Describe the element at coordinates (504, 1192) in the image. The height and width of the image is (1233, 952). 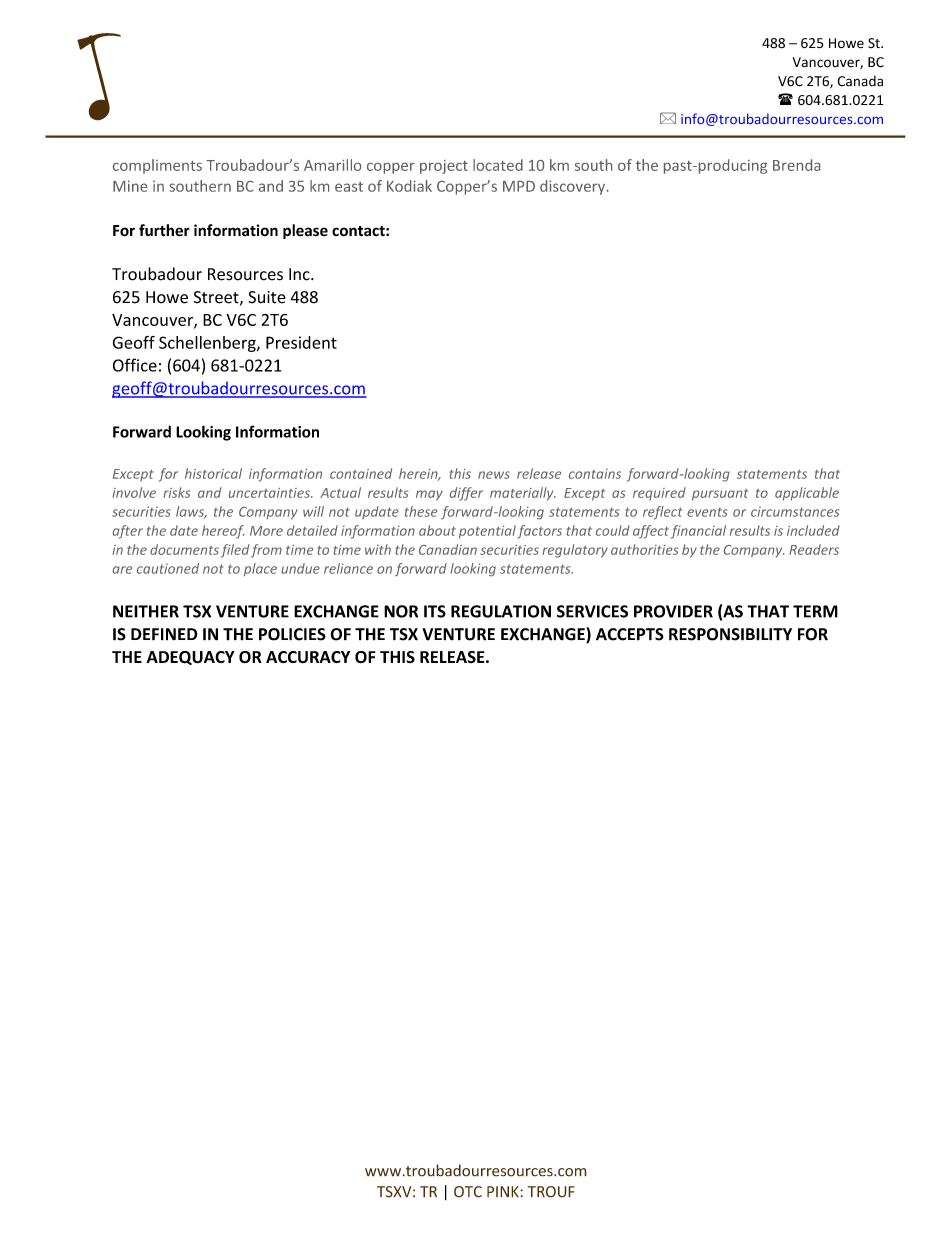
I see `PINK` at that location.
